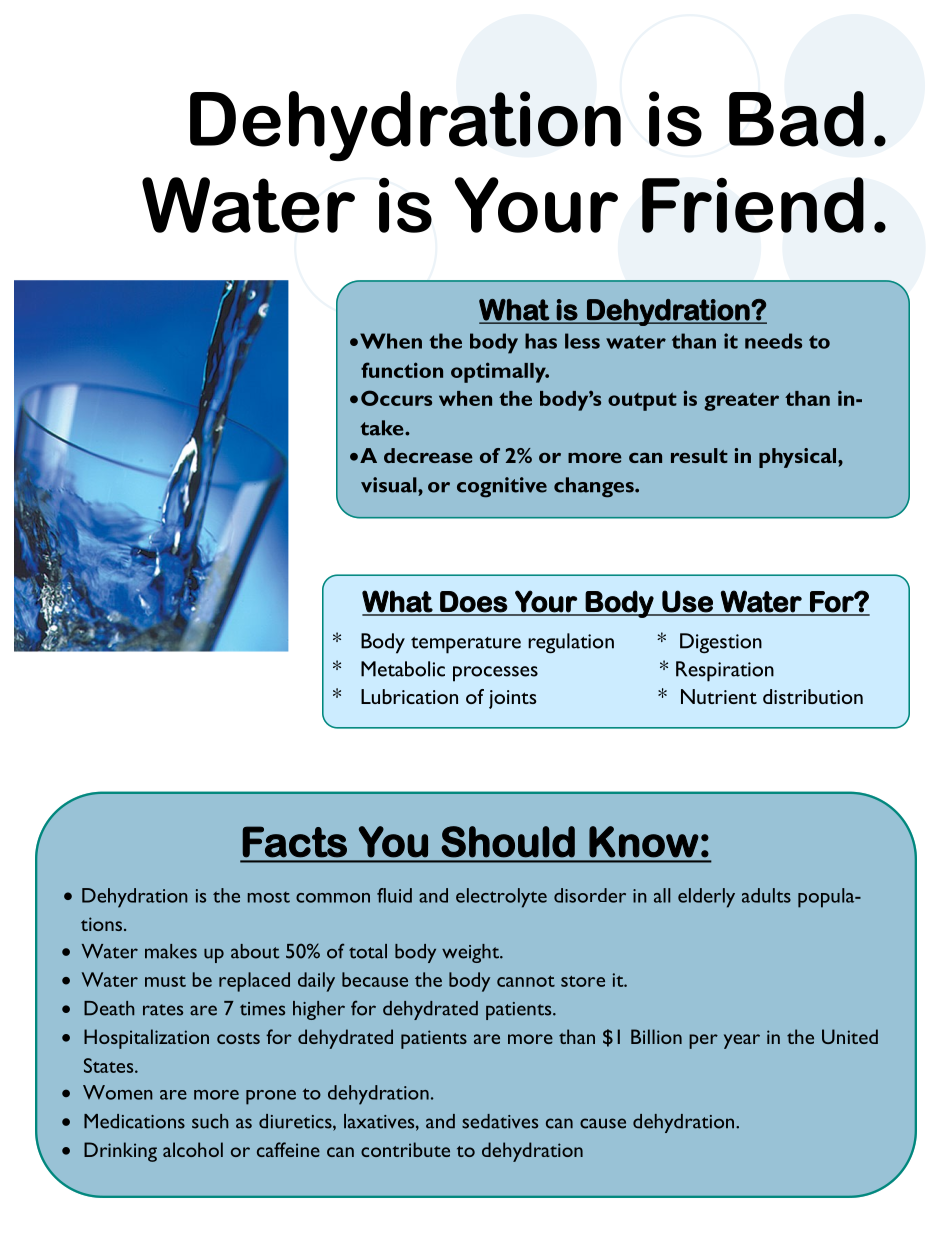 The width and height of the image is (952, 1233). What do you see at coordinates (210, 1121) in the image?
I see `such` at bounding box center [210, 1121].
